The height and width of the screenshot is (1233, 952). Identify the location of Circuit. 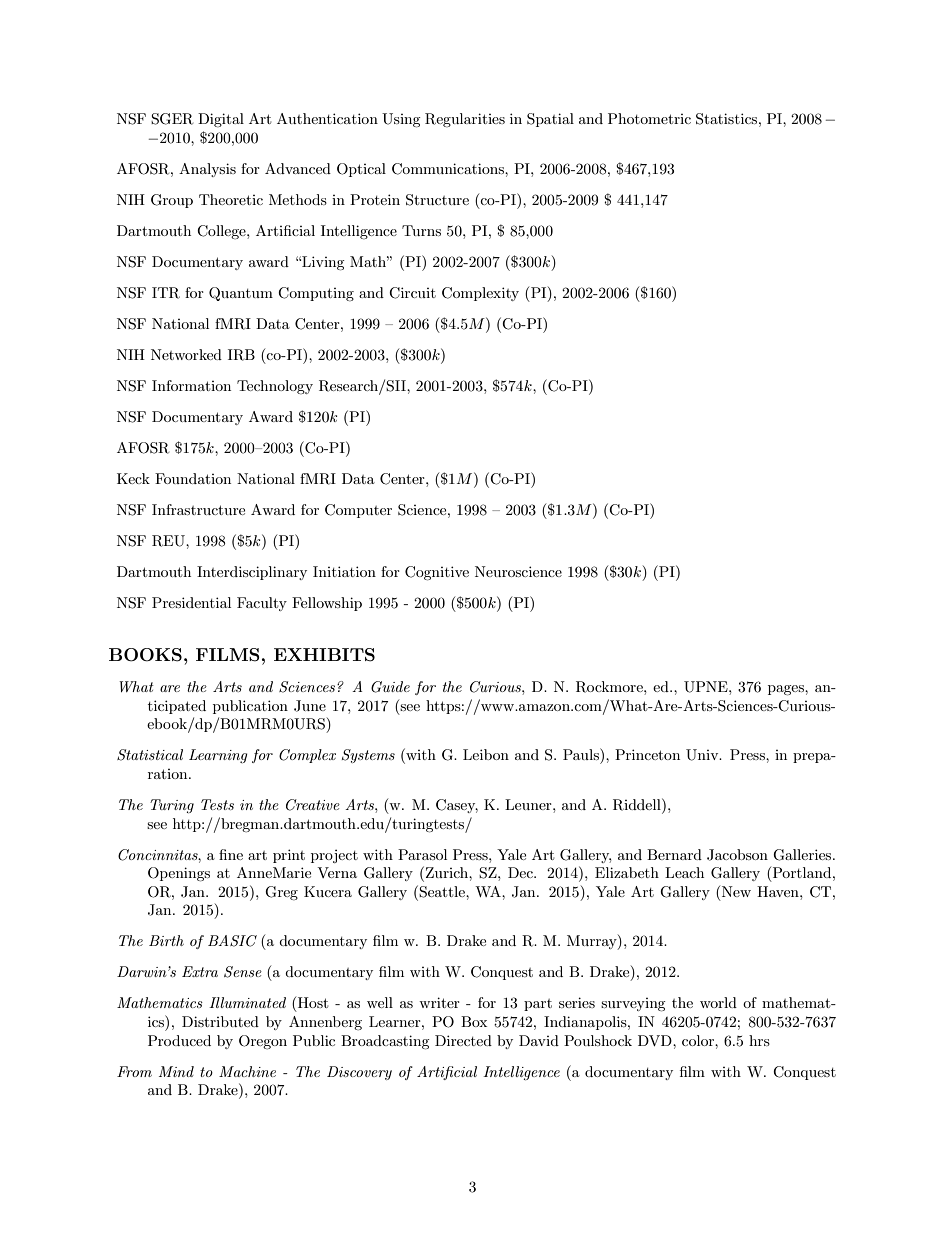
(412, 293).
